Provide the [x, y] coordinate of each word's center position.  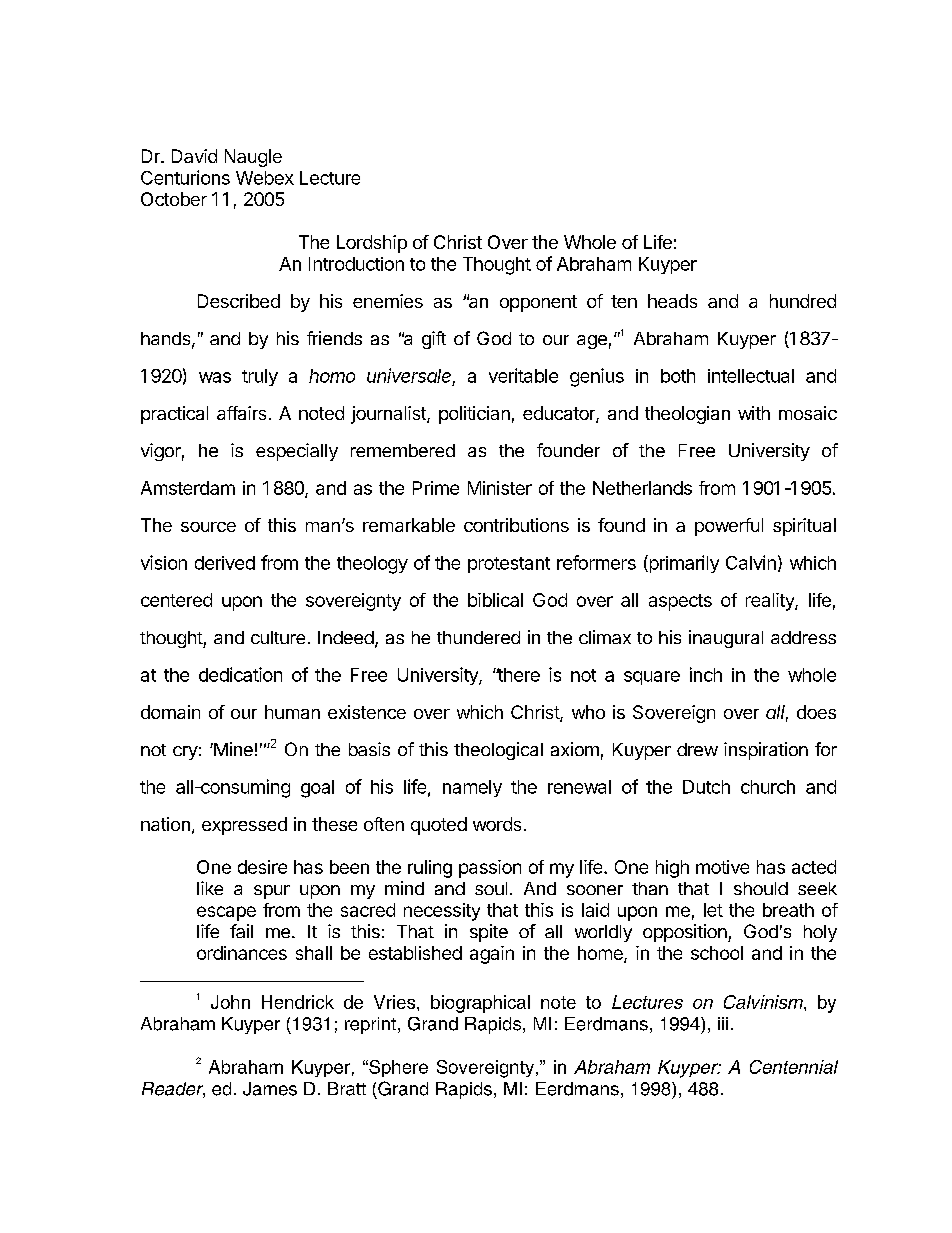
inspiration [766, 751]
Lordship [372, 244]
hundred [803, 301]
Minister [500, 488]
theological [498, 751]
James [270, 1089]
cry [185, 753]
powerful [729, 527]
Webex [265, 178]
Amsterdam [188, 488]
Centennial [794, 1067]
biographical [480, 1004]
